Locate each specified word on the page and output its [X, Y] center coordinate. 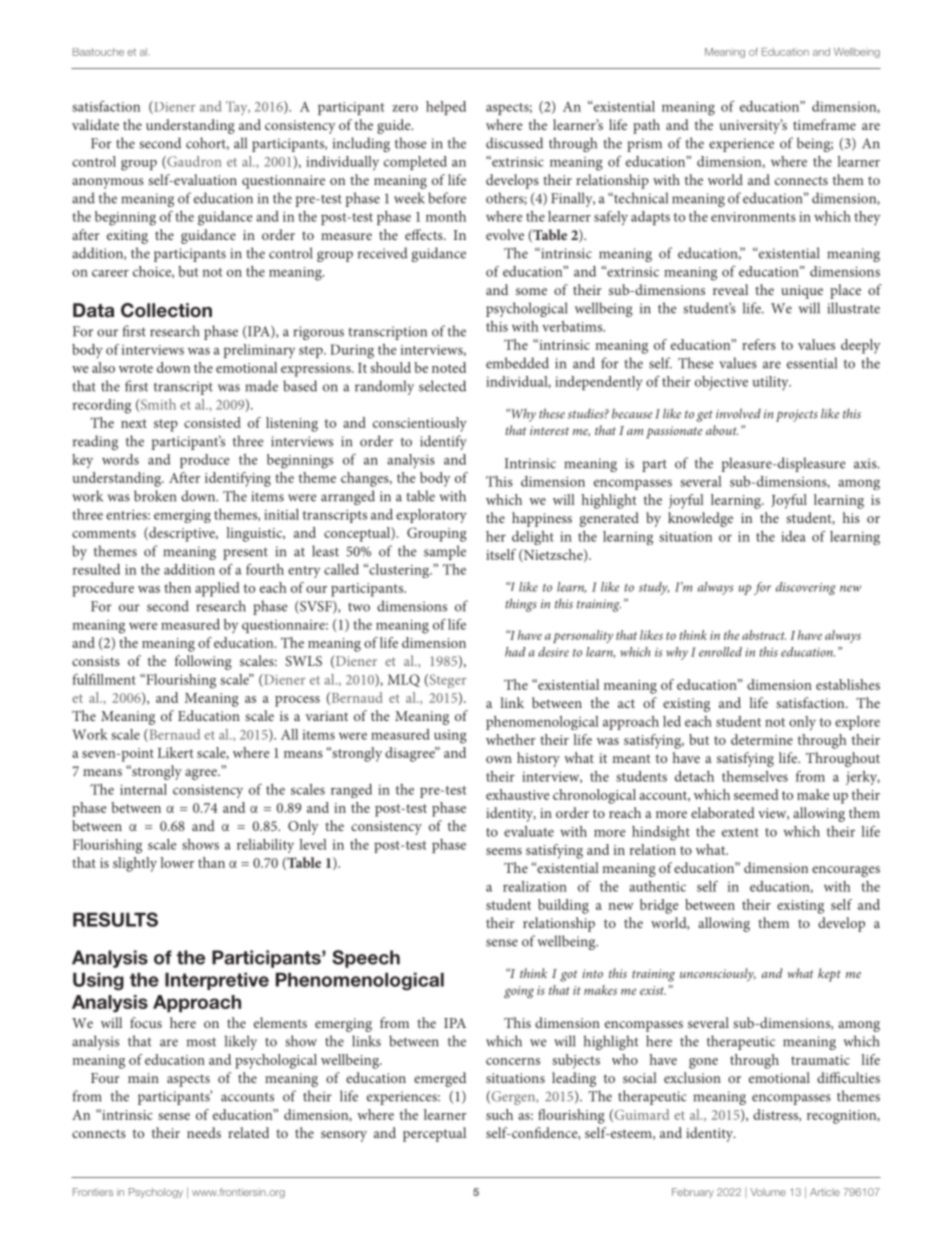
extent [740, 832]
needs [204, 1132]
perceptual [434, 1134]
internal [143, 789]
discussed [514, 143]
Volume [768, 1192]
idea [793, 536]
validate [95, 124]
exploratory [431, 516]
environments [753, 217]
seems [504, 851]
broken [155, 496]
